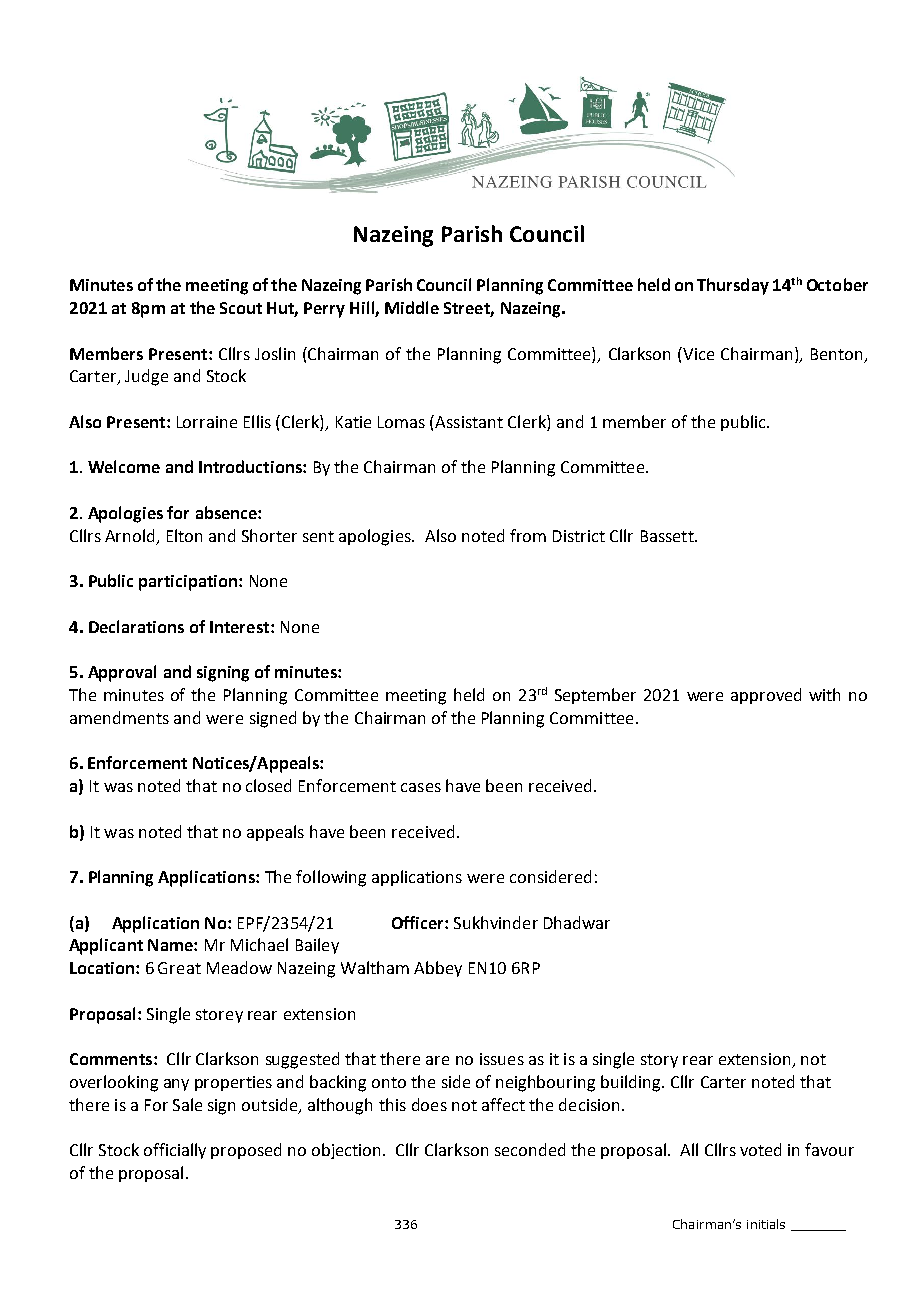 The height and width of the screenshot is (1308, 924). What do you see at coordinates (412, 307) in the screenshot?
I see `Middle` at bounding box center [412, 307].
